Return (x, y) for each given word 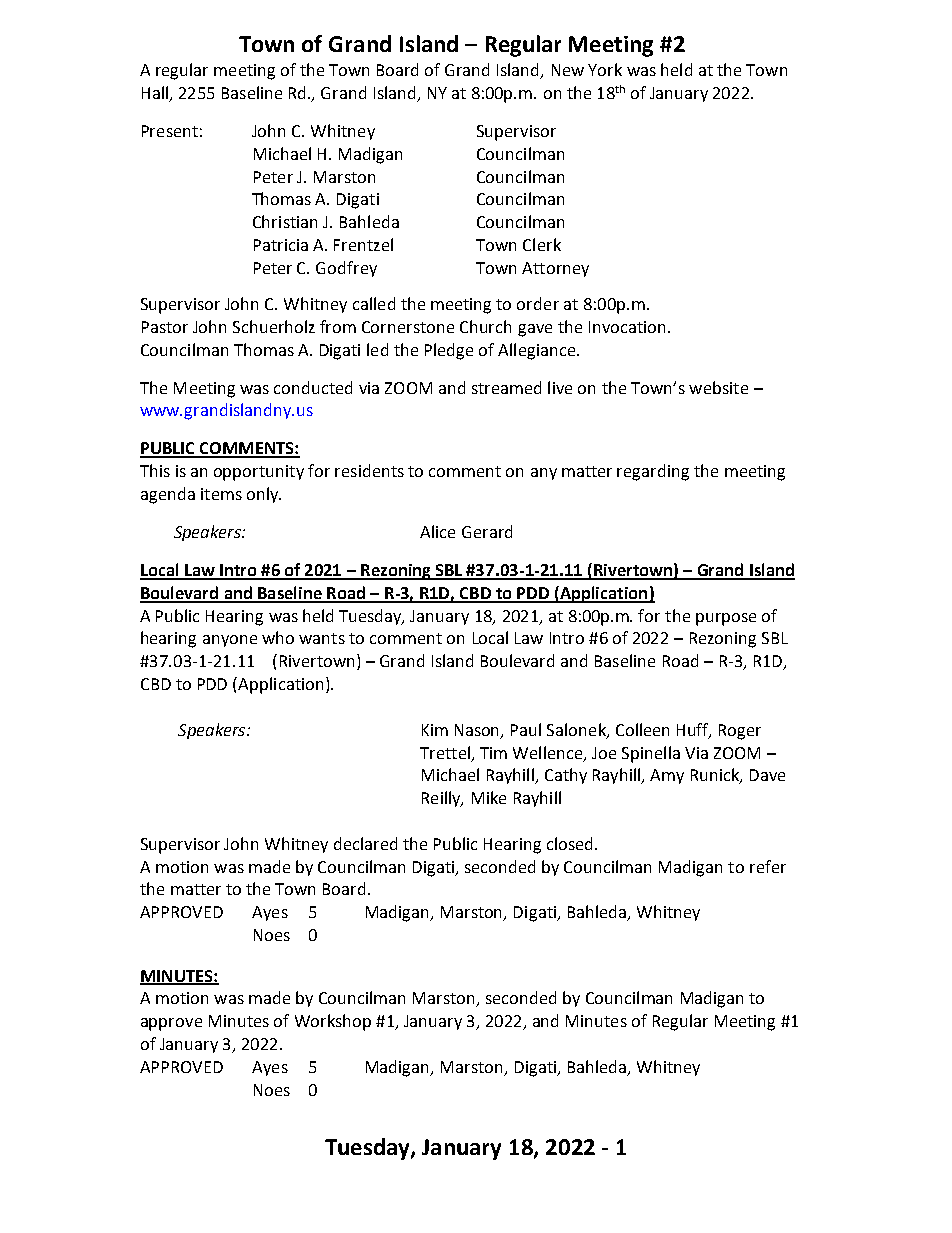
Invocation (627, 327)
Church (485, 326)
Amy (667, 776)
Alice (437, 531)
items (221, 494)
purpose (726, 619)
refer (768, 866)
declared (365, 843)
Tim (493, 753)
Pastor (165, 327)
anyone (230, 641)
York (605, 69)
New (568, 70)
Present (170, 131)
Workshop (333, 1022)
